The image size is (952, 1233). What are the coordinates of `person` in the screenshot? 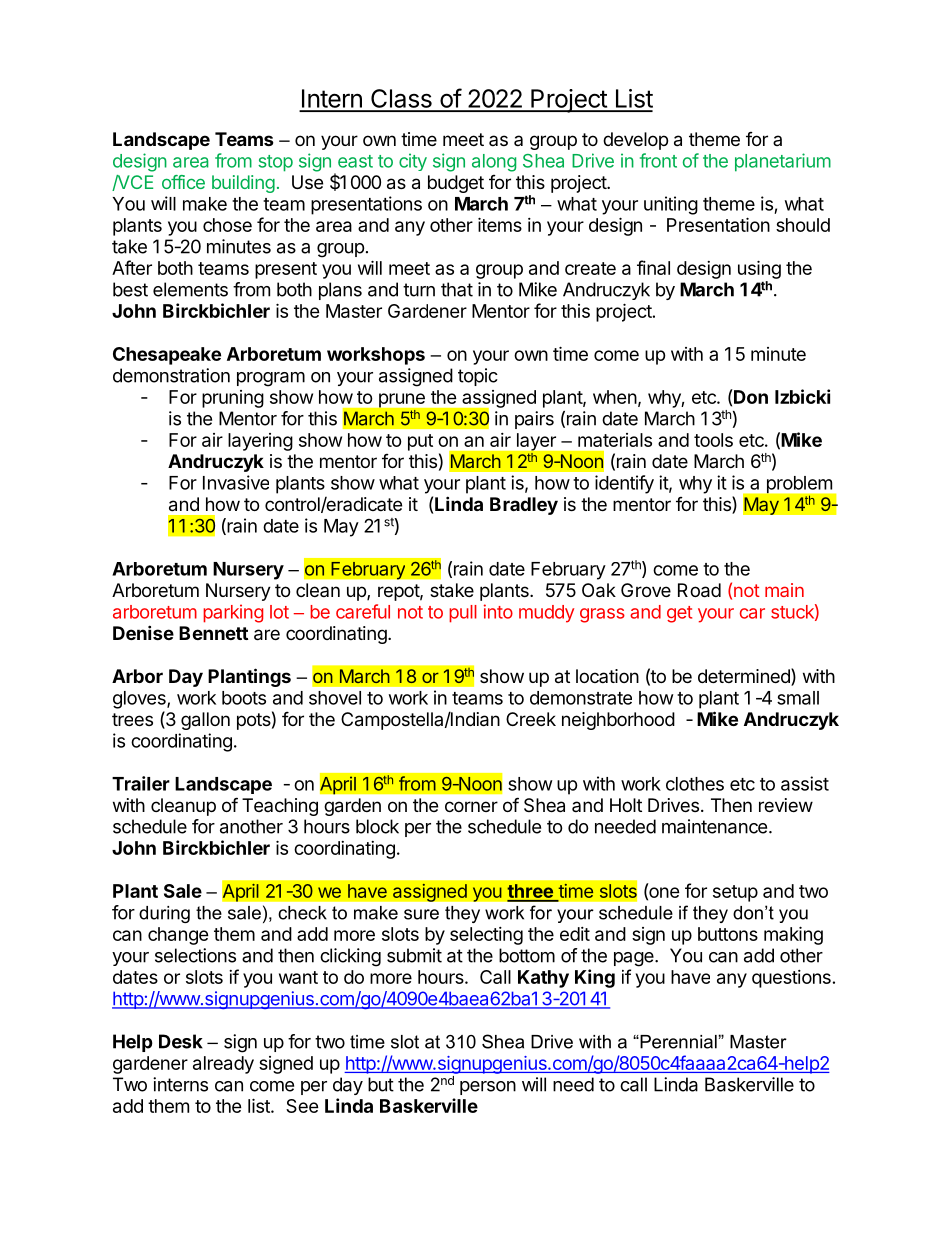 It's located at (488, 1088).
